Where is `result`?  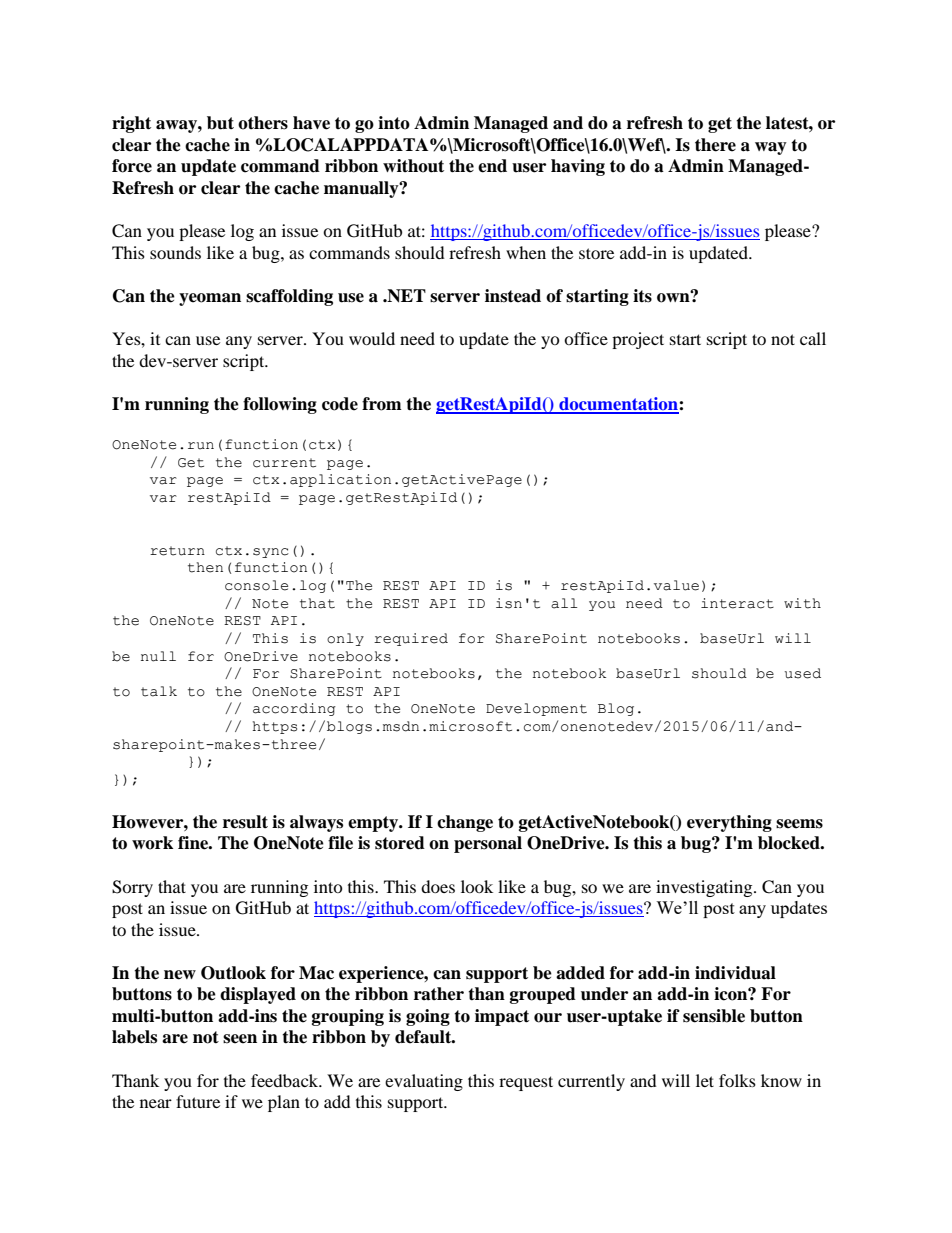
result is located at coordinates (245, 822).
